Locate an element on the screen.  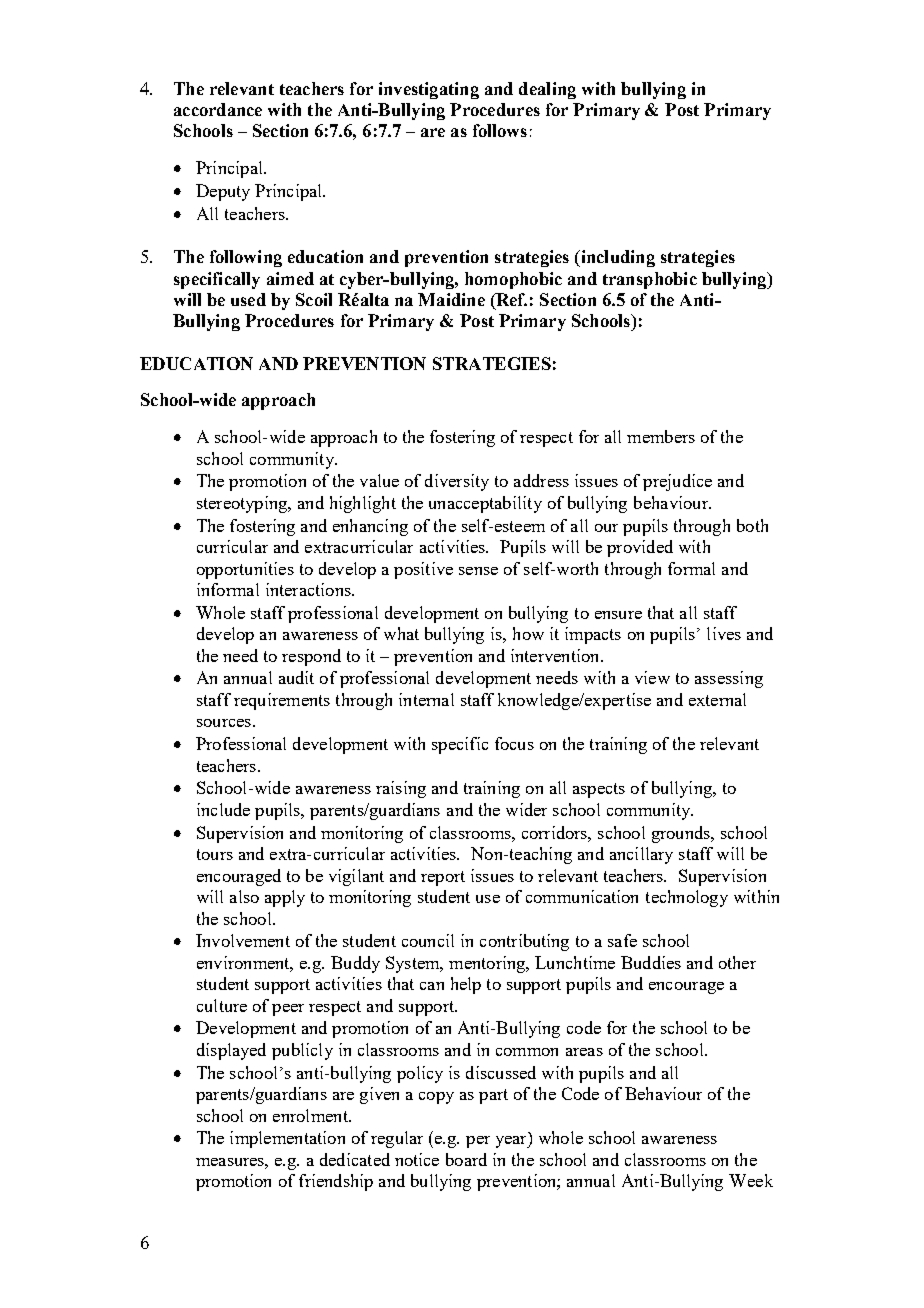
board is located at coordinates (466, 1159).
